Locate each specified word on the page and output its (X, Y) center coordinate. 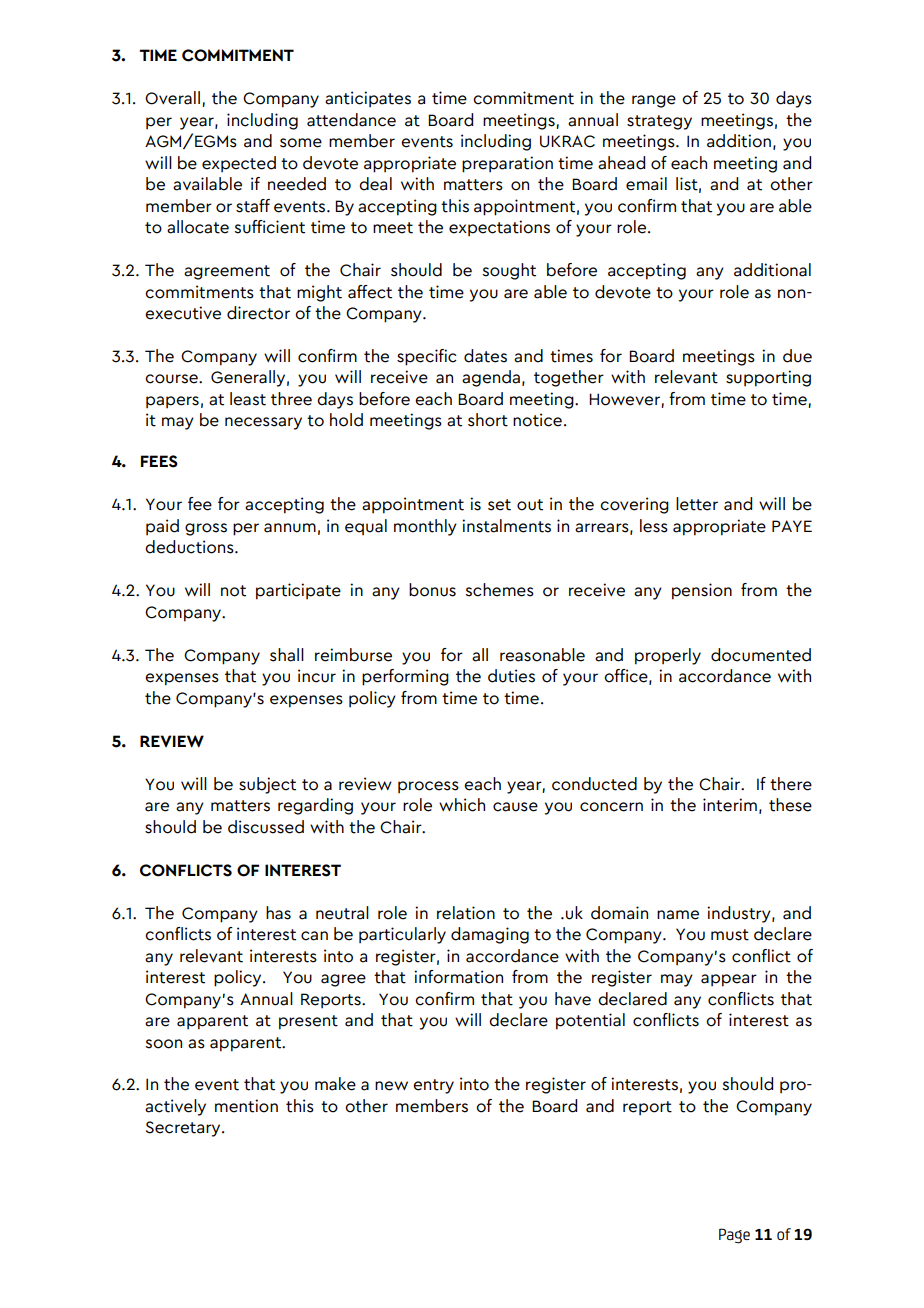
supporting (768, 378)
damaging (490, 935)
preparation (507, 164)
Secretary (184, 1129)
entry (433, 1086)
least (248, 399)
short (488, 420)
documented (761, 655)
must (730, 935)
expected (239, 164)
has (278, 913)
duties (511, 676)
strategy (659, 122)
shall (287, 655)
